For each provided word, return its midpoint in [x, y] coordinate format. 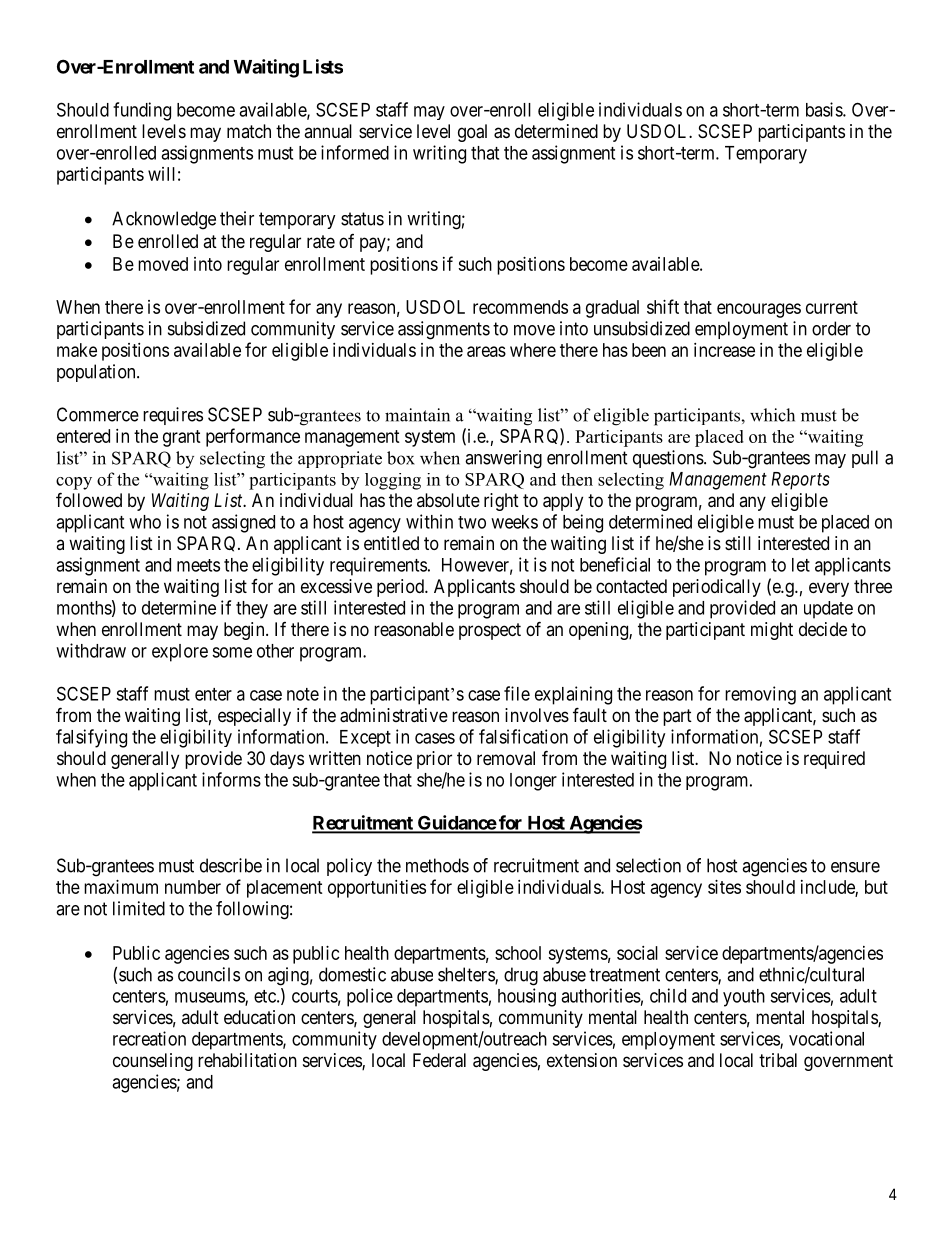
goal [472, 133]
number [193, 887]
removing [760, 695]
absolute [448, 500]
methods [437, 865]
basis [825, 109]
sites [724, 887]
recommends [520, 307]
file [517, 693]
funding [142, 111]
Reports [800, 481]
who [145, 522]
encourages [759, 310]
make [77, 350]
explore [180, 653]
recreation [149, 1038]
